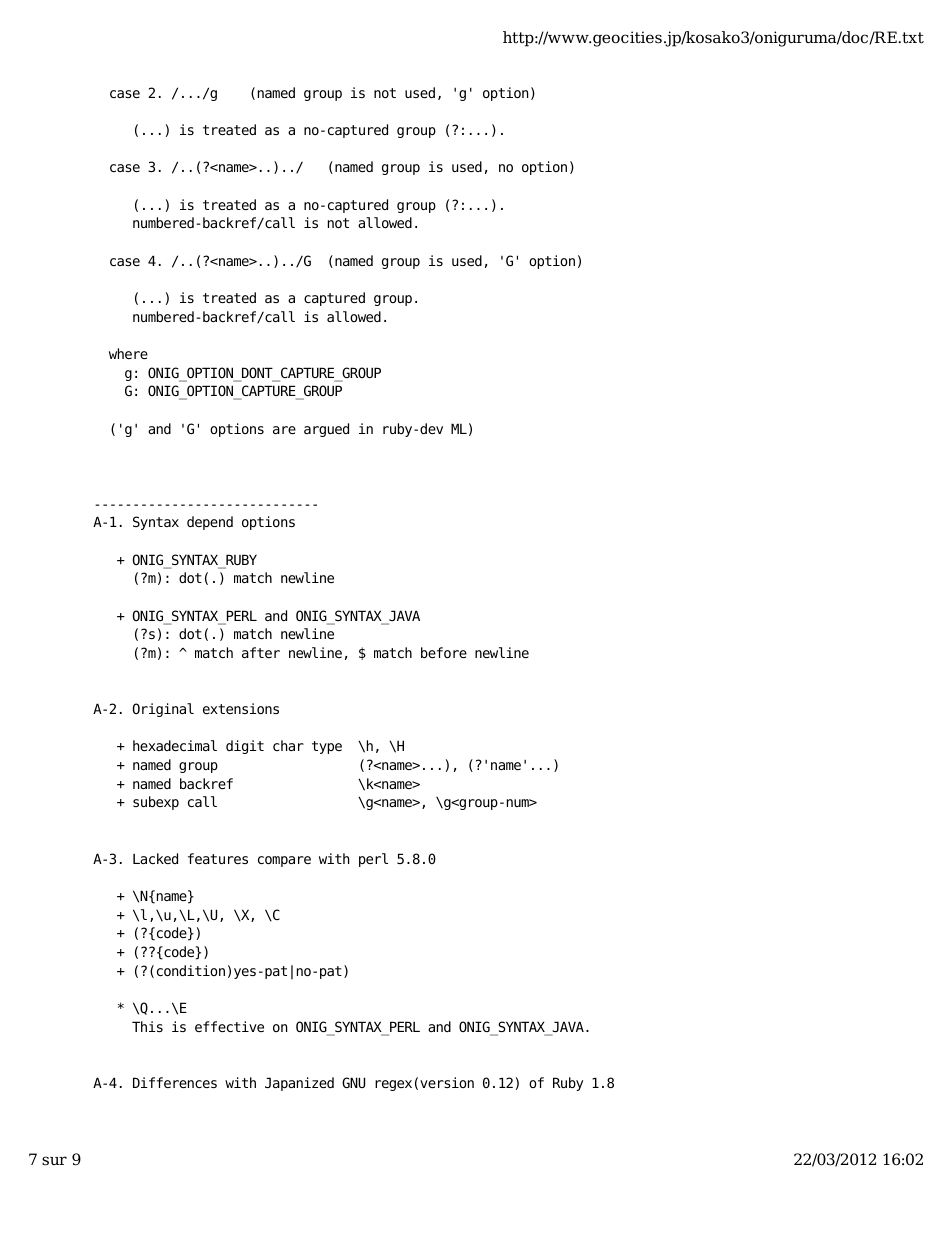 The image size is (952, 1233). I want to click on effective, so click(229, 1026).
